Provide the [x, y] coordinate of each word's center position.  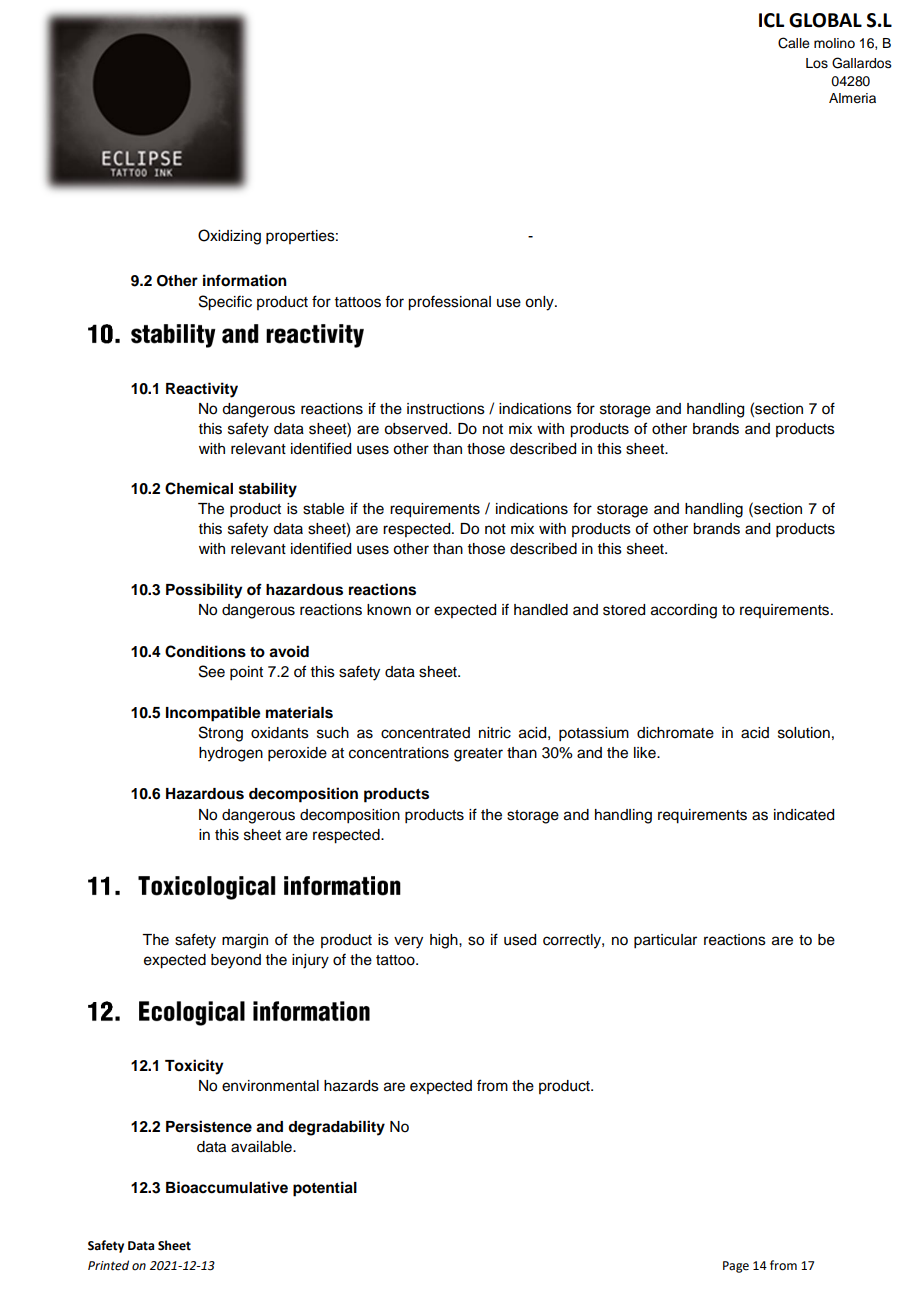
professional [449, 303]
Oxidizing [229, 237]
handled [541, 610]
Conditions [205, 651]
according [684, 611]
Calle [794, 43]
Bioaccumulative [227, 1187]
